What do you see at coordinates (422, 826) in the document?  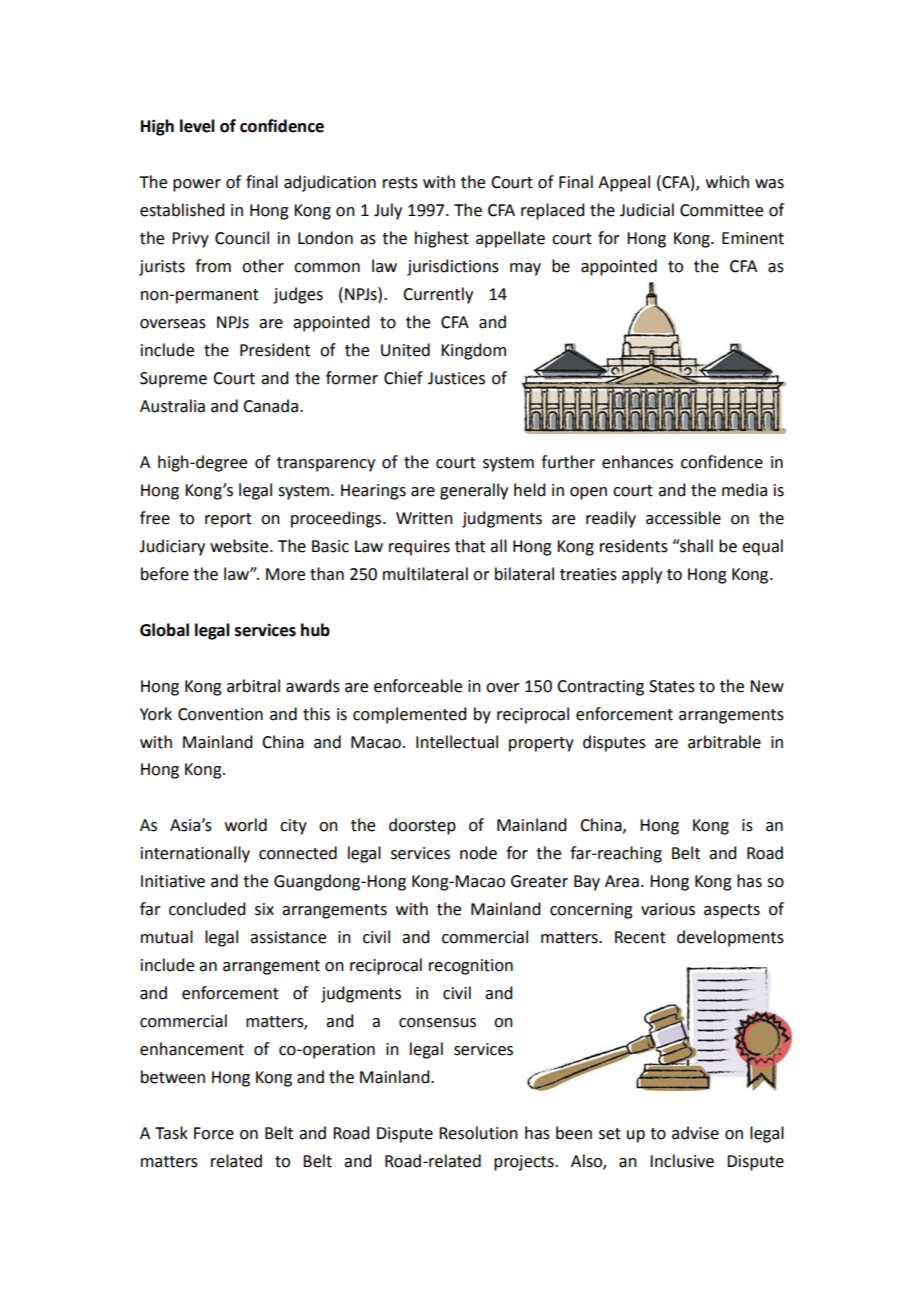 I see `doorstep` at bounding box center [422, 826].
